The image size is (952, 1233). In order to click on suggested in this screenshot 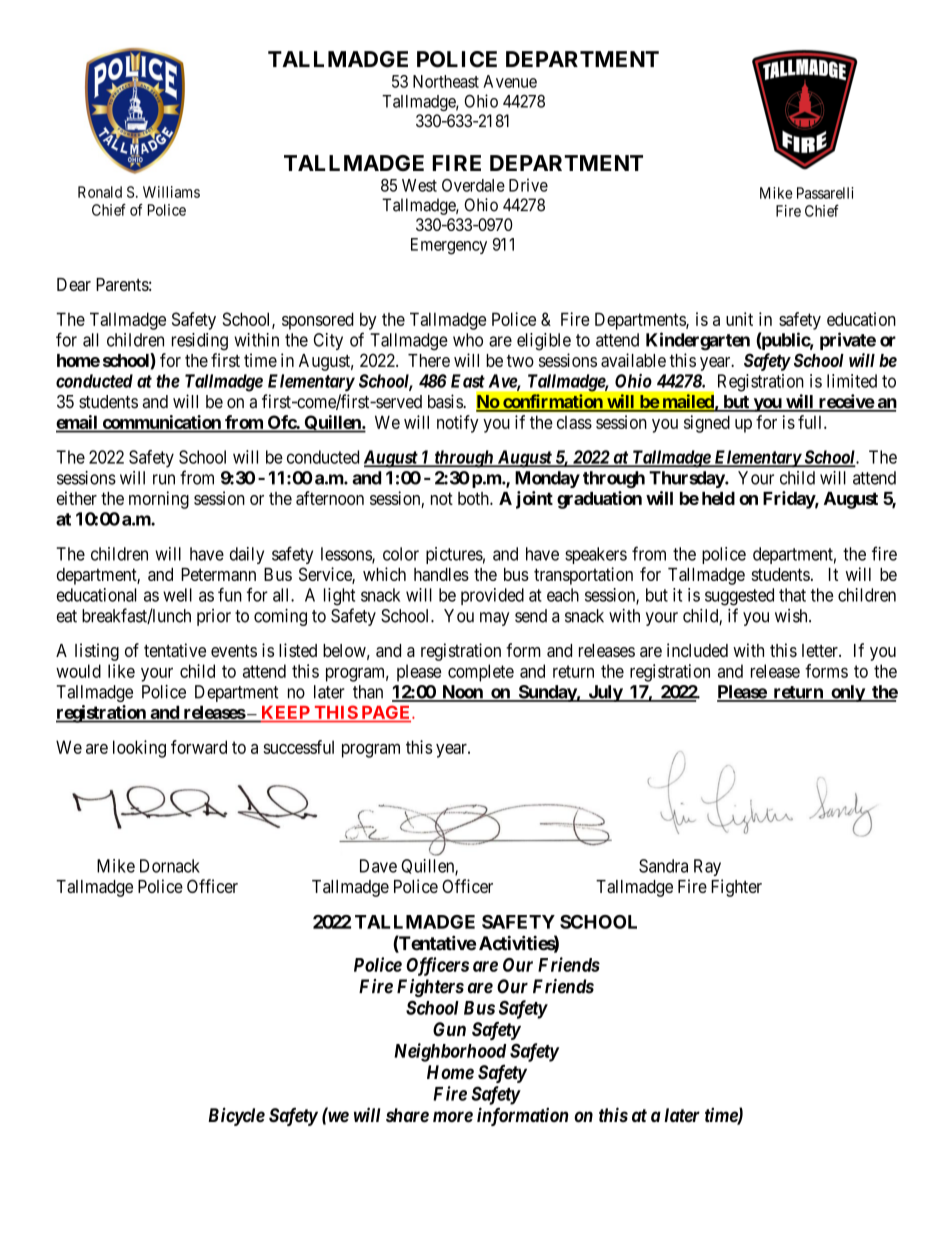, I will do `click(739, 597)`.
